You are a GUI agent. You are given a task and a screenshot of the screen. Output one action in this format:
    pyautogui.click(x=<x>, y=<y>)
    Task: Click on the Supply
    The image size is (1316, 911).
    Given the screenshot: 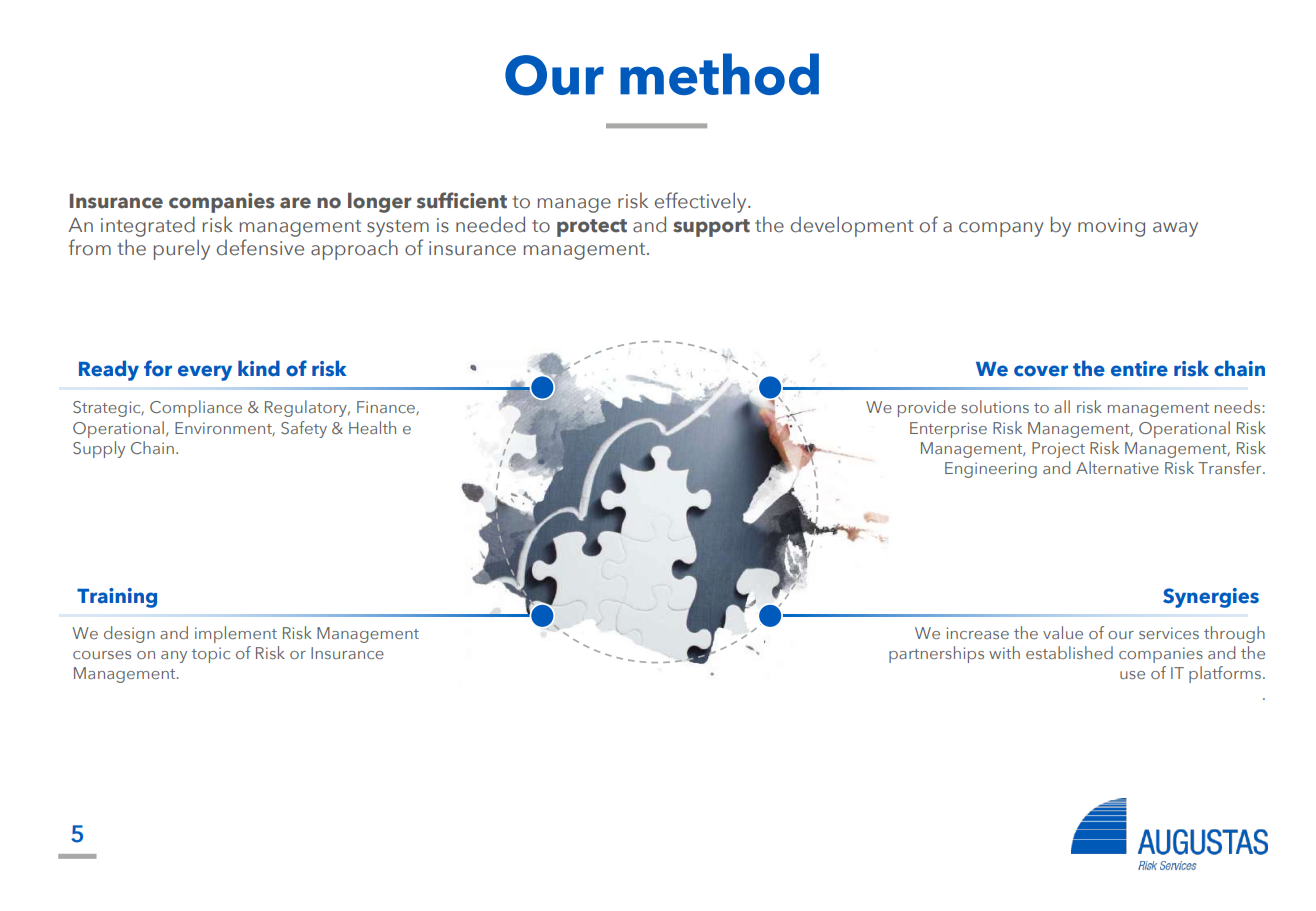 What is the action you would take?
    pyautogui.click(x=99, y=449)
